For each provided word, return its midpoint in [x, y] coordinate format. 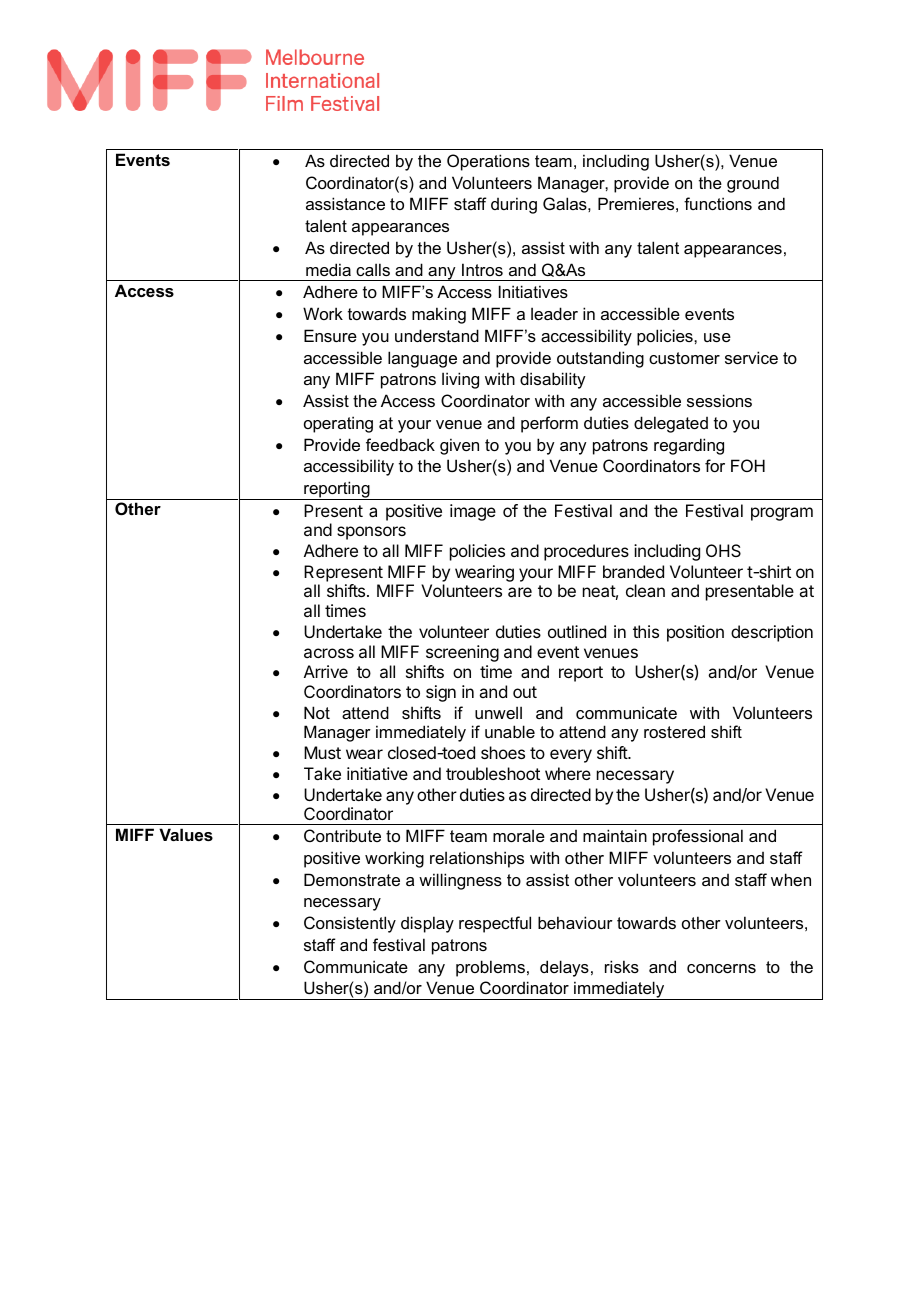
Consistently [350, 924]
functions [718, 203]
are [520, 592]
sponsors [371, 533]
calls [373, 269]
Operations [488, 162]
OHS [723, 550]
